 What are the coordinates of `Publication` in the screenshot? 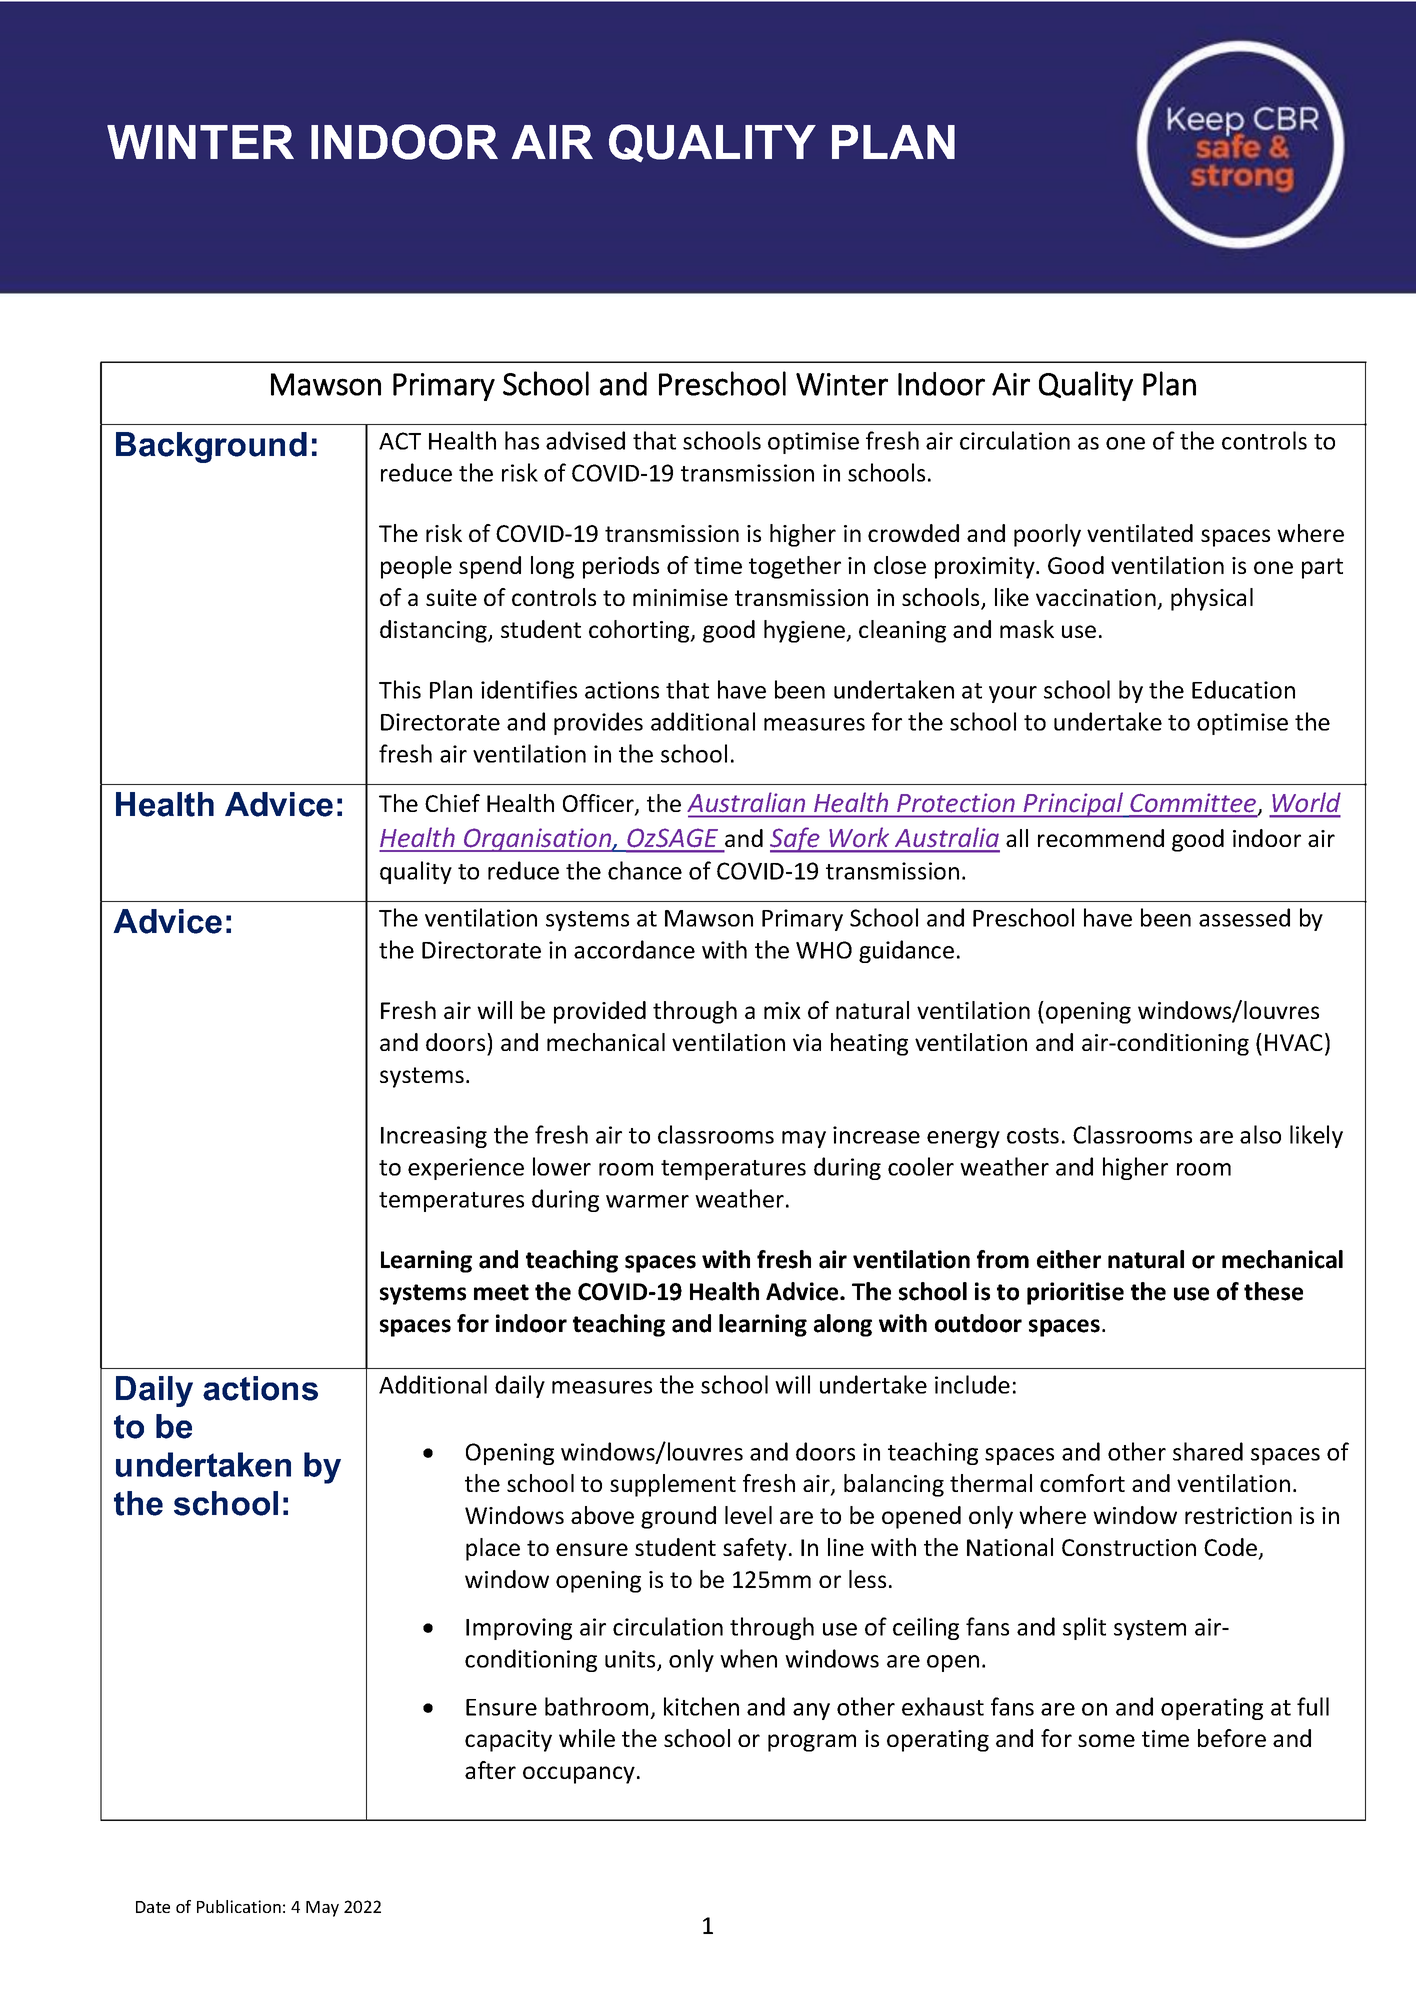 It's located at (239, 1906).
